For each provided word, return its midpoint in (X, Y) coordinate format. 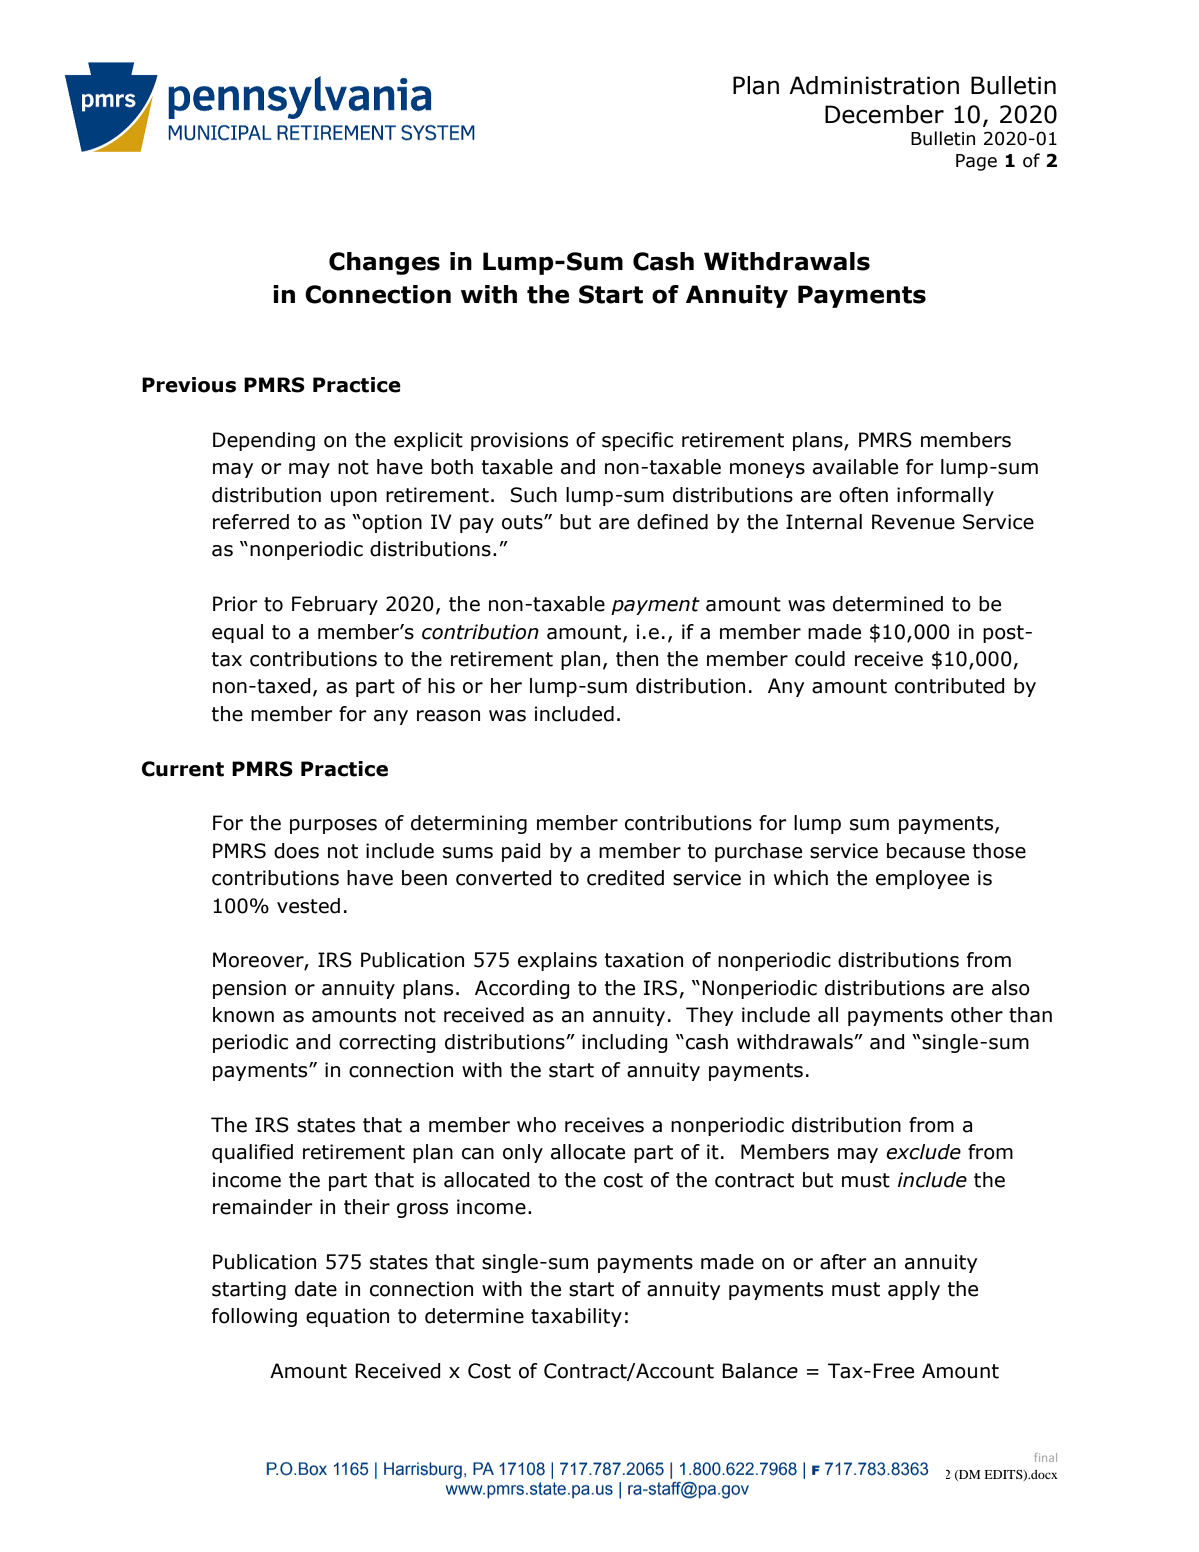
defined (672, 522)
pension (249, 989)
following (254, 1317)
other (977, 1015)
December (884, 114)
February (335, 605)
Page (976, 162)
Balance (760, 1371)
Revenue (913, 522)
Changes (384, 263)
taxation (644, 960)
